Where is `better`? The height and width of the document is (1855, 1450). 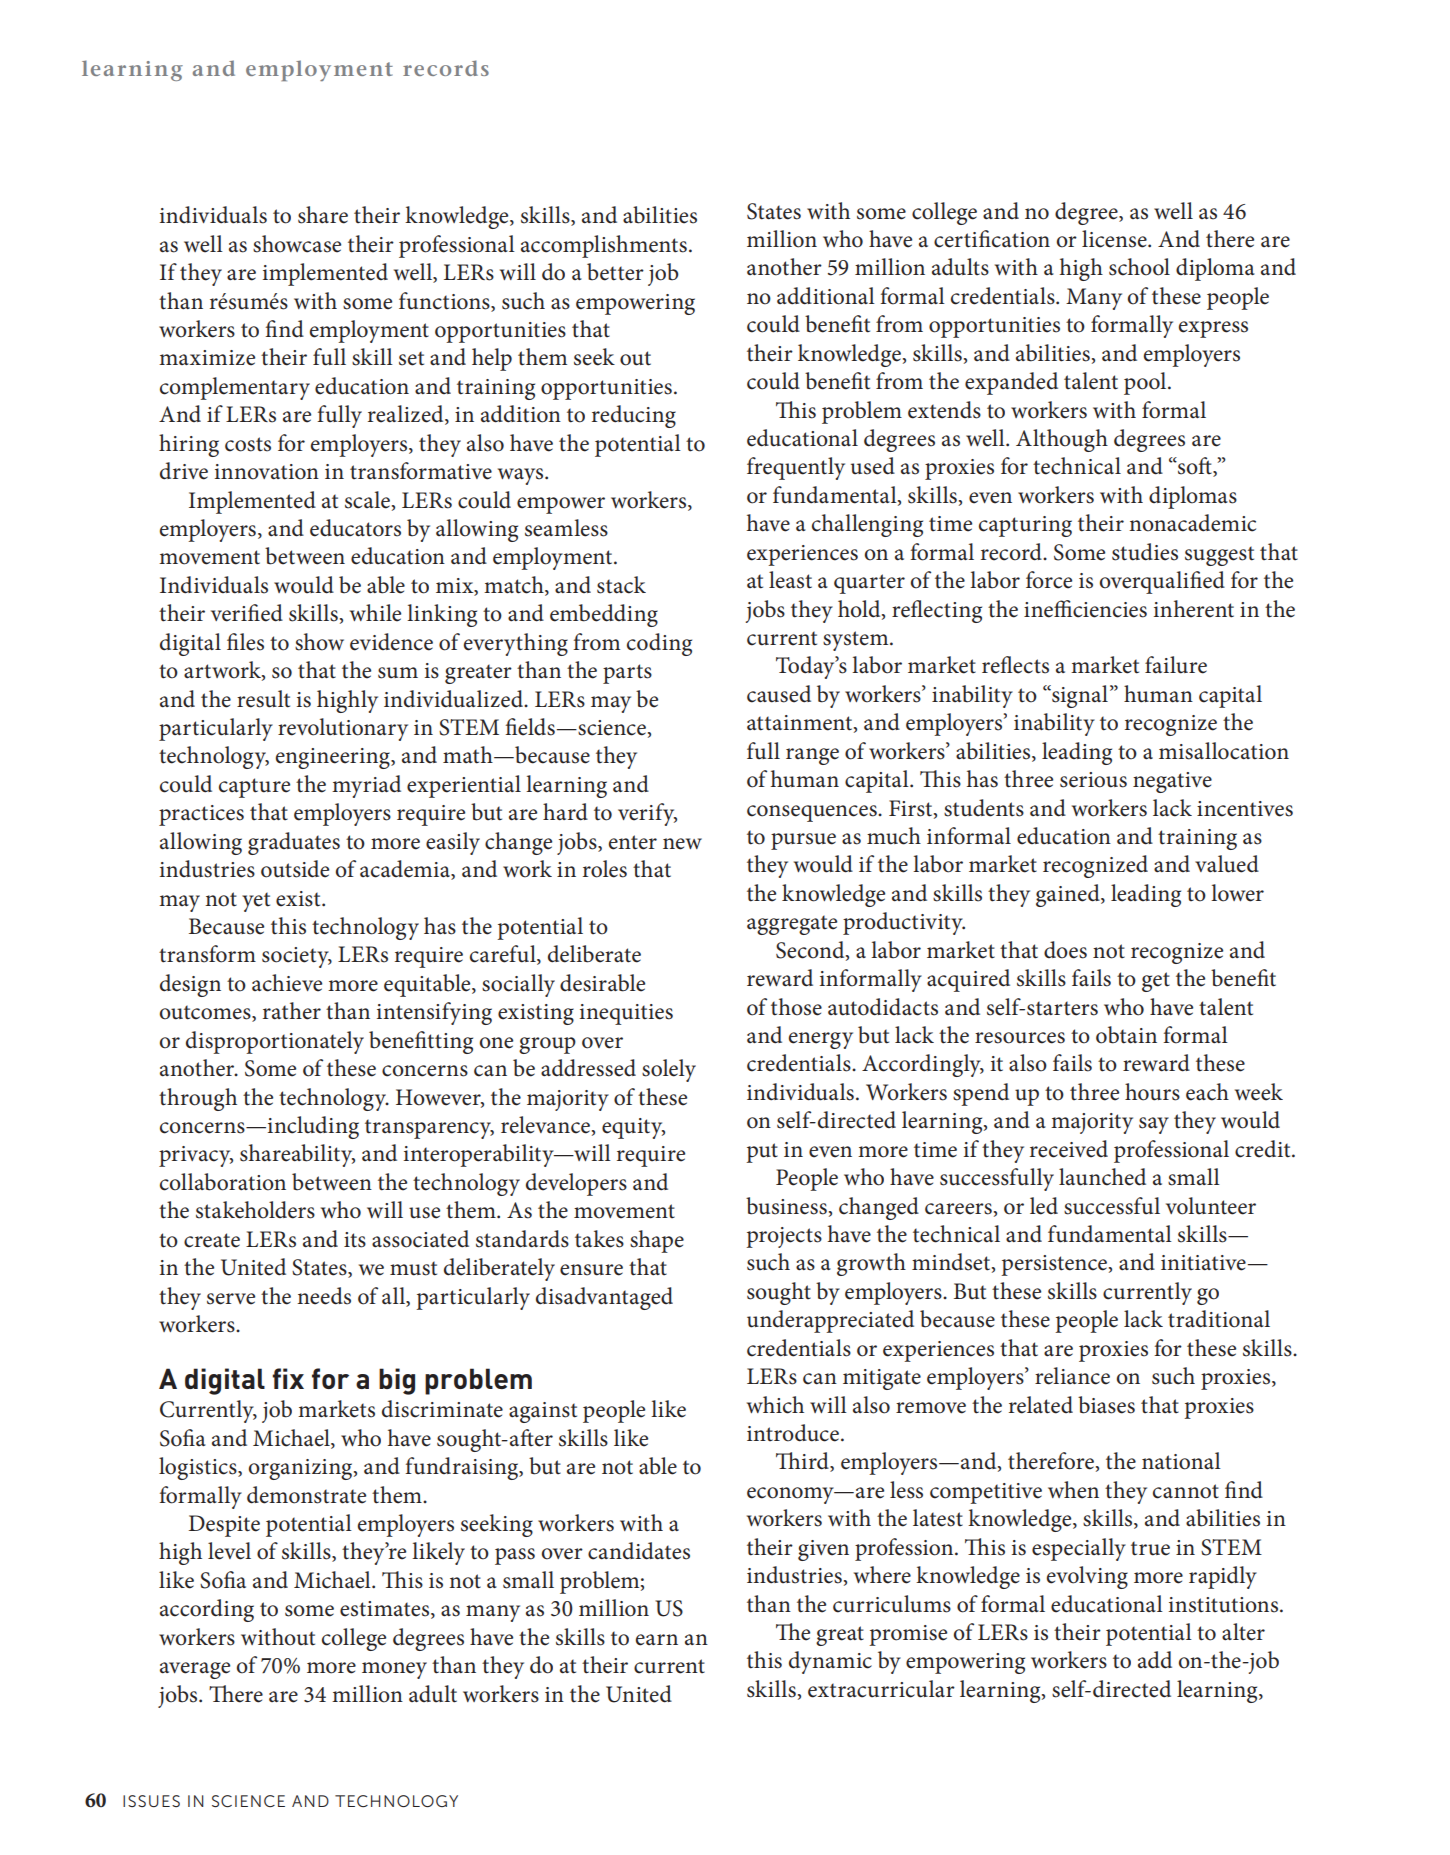 better is located at coordinates (615, 272).
